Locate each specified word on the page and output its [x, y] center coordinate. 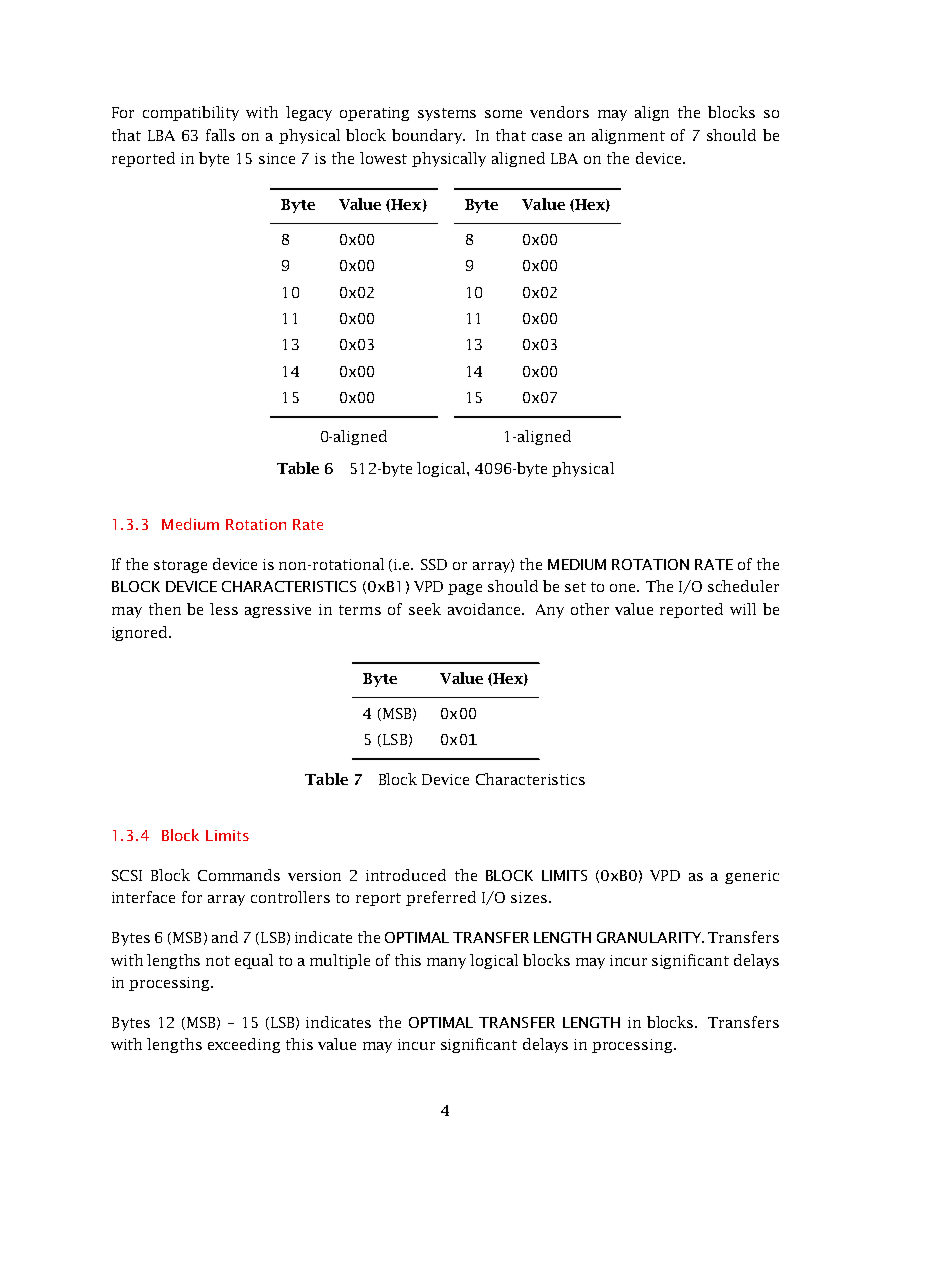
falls [220, 135]
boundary [428, 136]
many [446, 963]
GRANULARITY [650, 937]
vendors [559, 112]
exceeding [244, 1045]
